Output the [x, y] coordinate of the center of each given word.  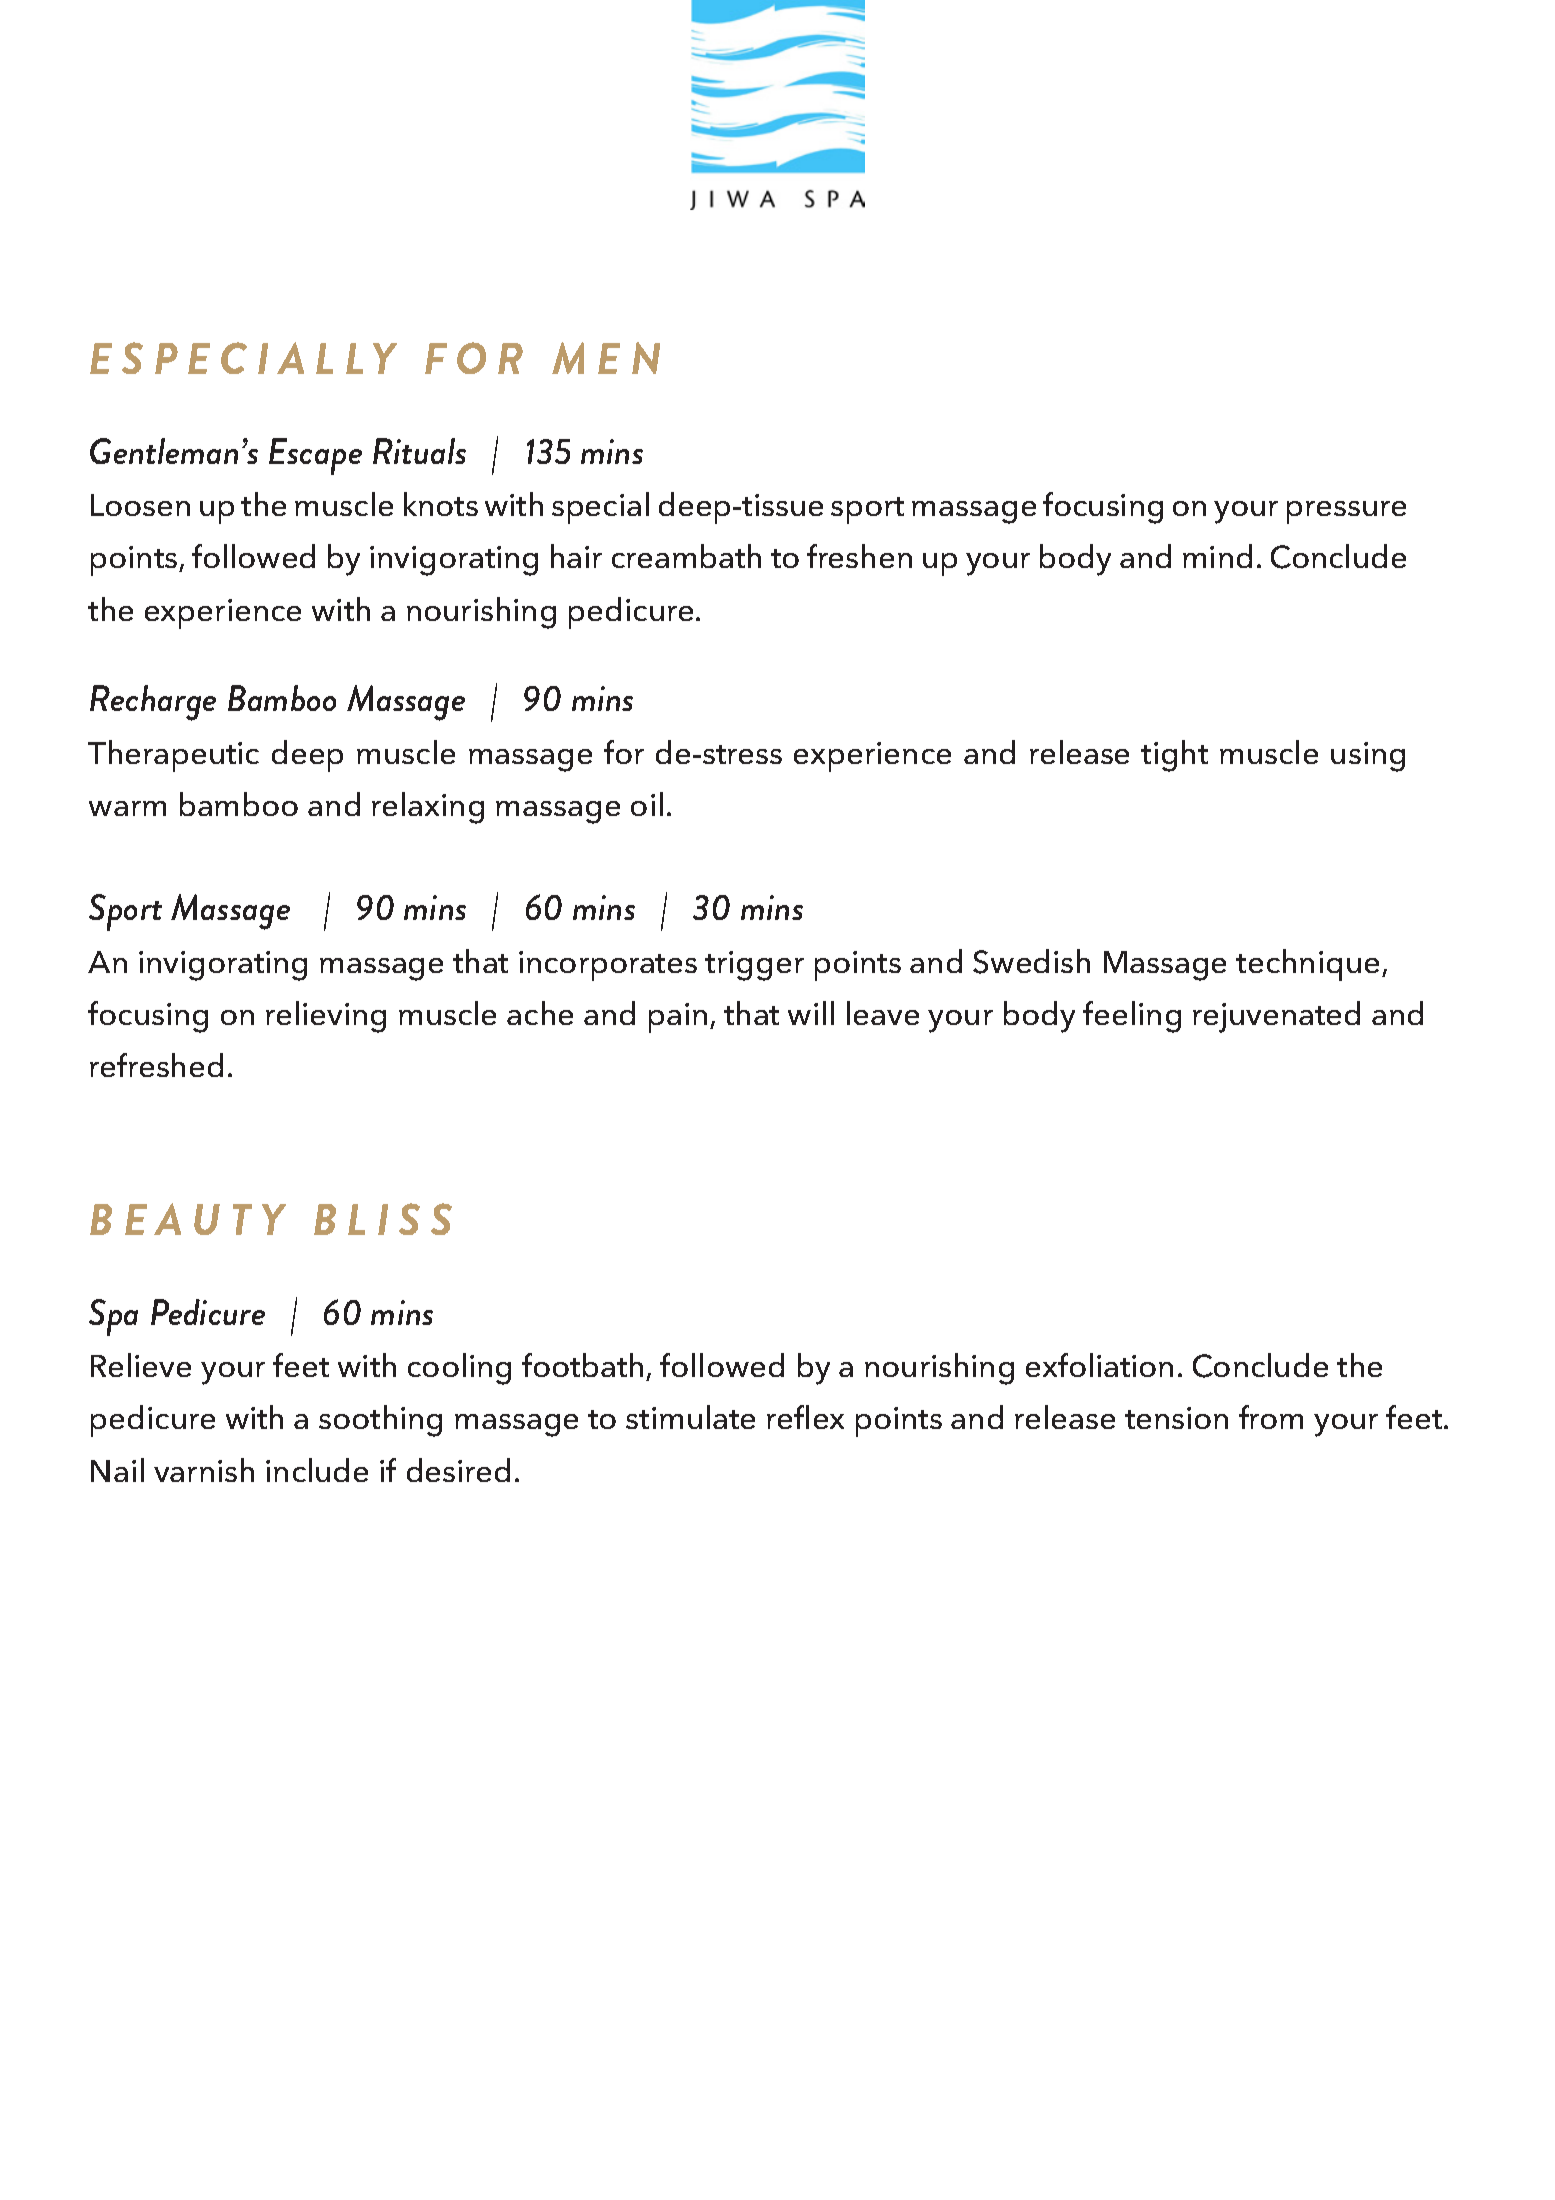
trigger [754, 966]
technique [1307, 965]
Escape [315, 456]
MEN [606, 358]
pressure [1346, 512]
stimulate [690, 1417]
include [317, 1470]
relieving [326, 1017]
